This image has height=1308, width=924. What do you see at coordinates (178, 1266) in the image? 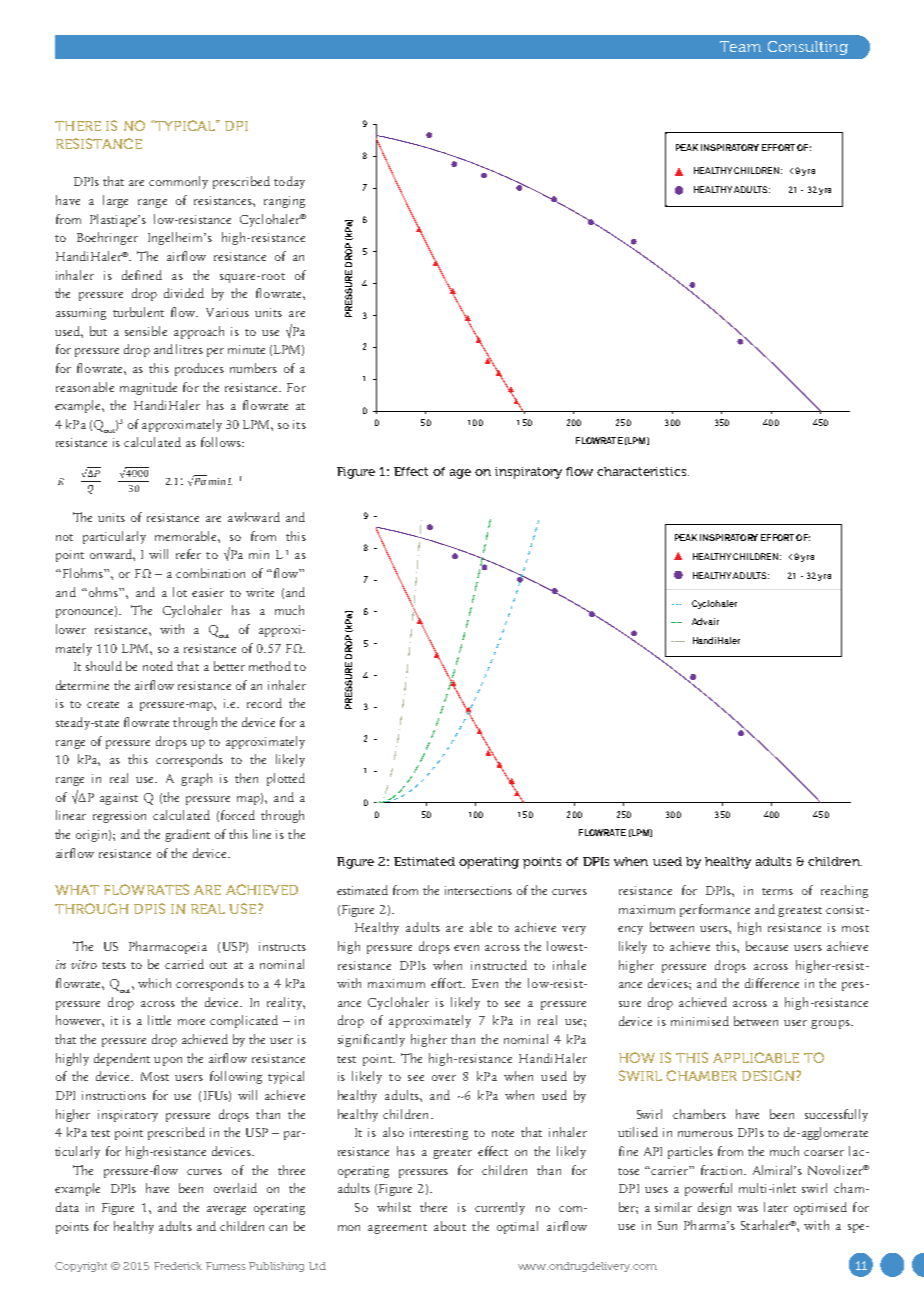
I see `Frederick` at bounding box center [178, 1266].
